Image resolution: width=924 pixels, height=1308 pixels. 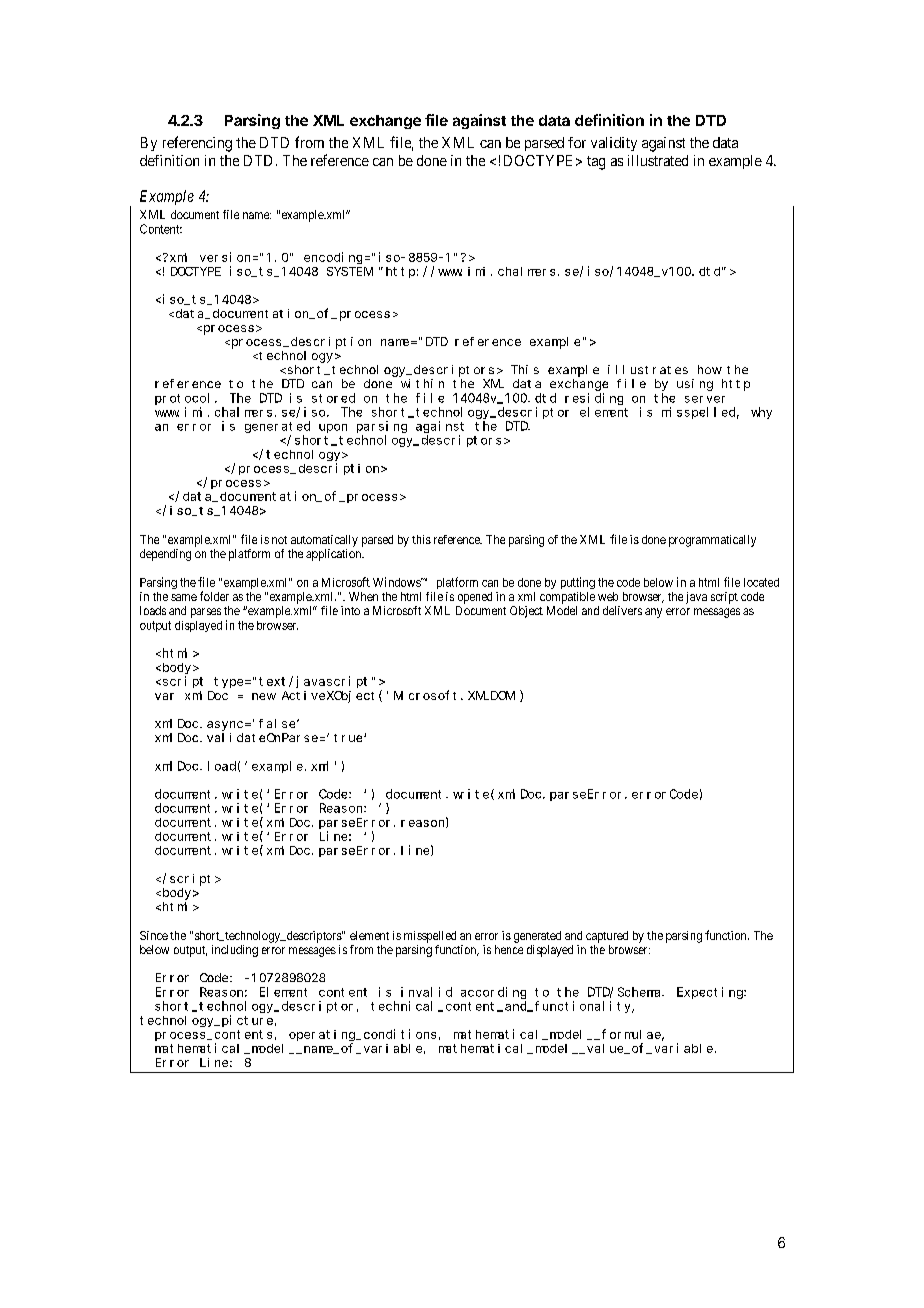 What do you see at coordinates (712, 541) in the image?
I see `programmatically` at bounding box center [712, 541].
